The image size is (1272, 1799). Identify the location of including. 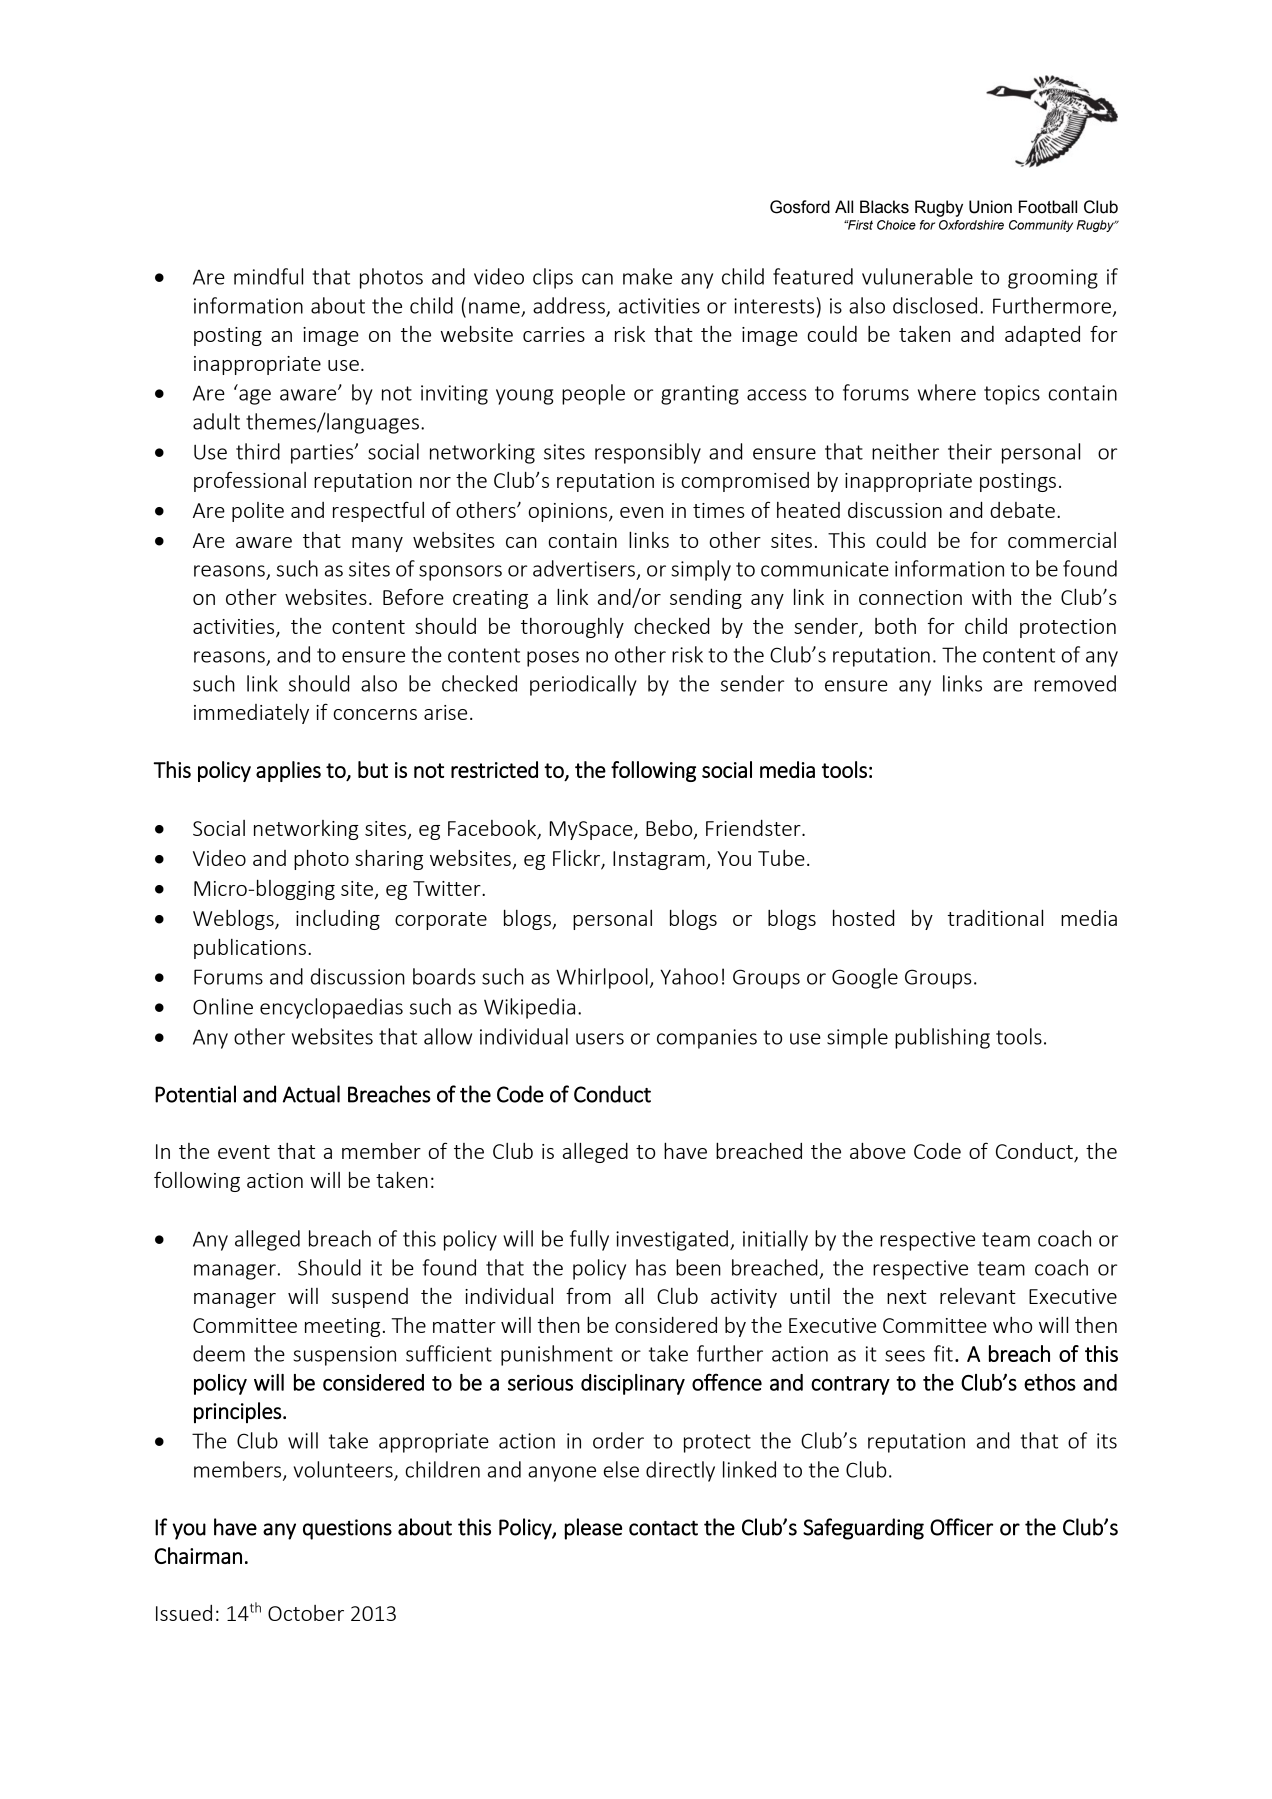
(338, 919).
